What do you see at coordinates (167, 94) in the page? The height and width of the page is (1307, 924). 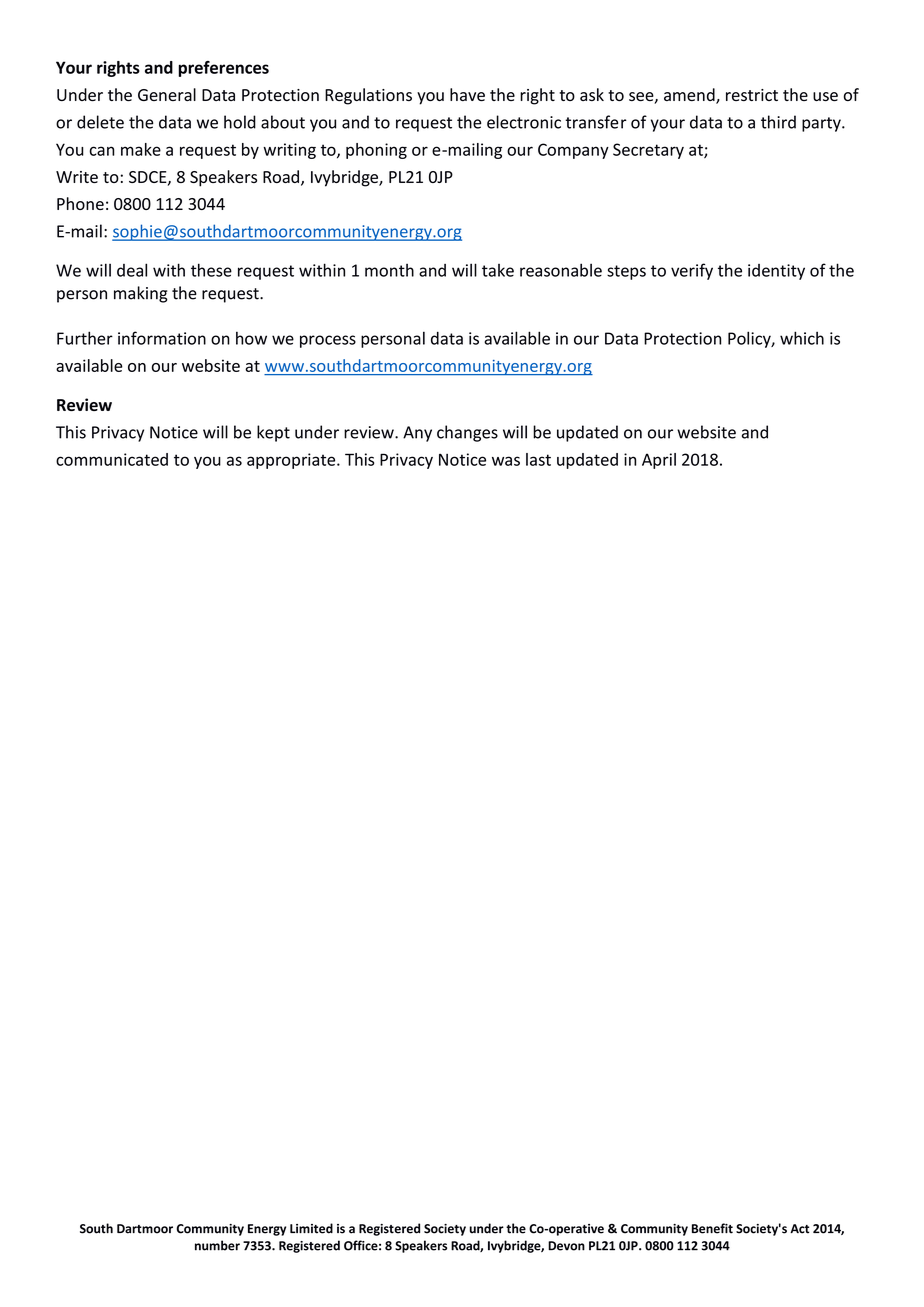 I see `General` at bounding box center [167, 94].
